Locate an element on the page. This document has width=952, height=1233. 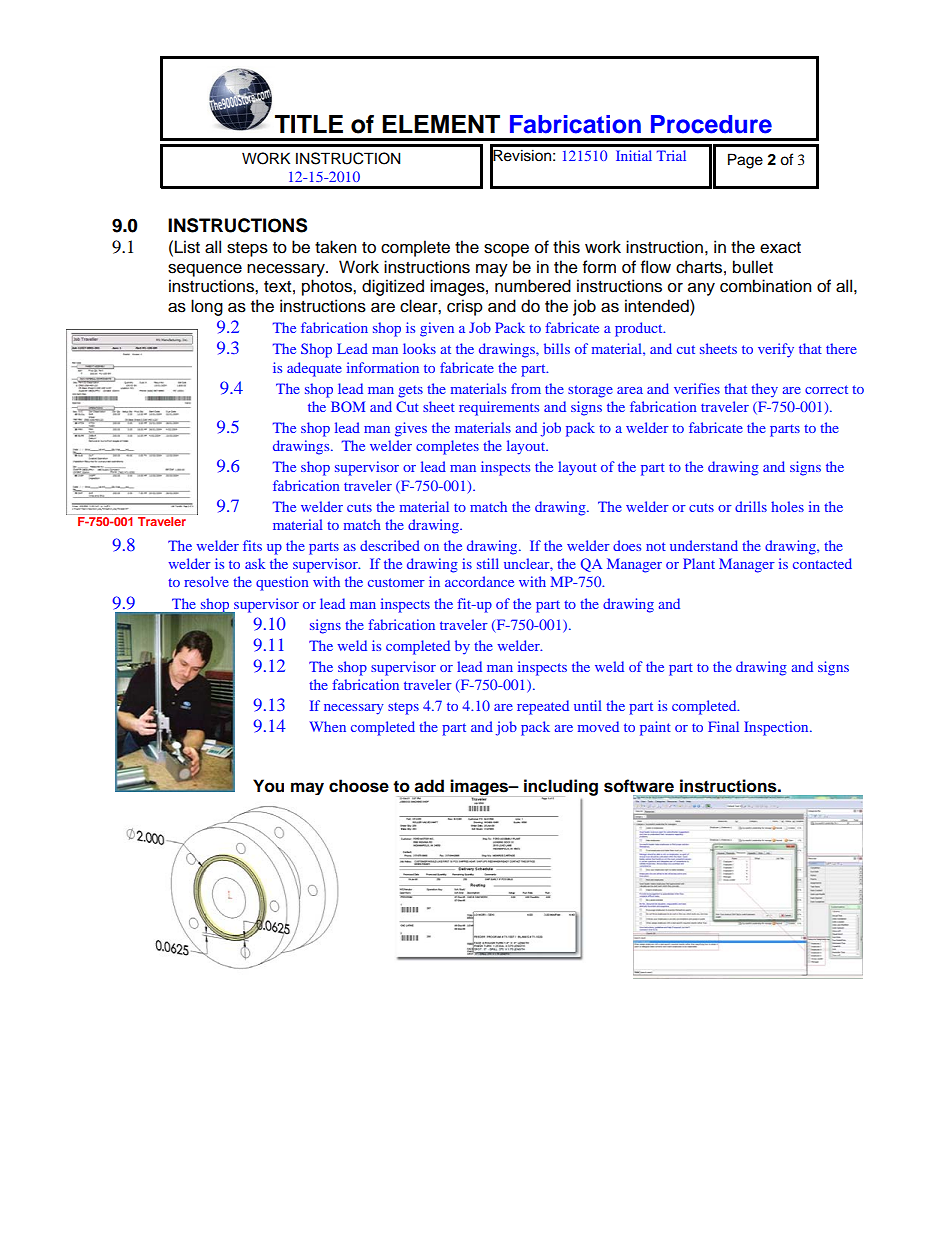
verify is located at coordinates (776, 350).
